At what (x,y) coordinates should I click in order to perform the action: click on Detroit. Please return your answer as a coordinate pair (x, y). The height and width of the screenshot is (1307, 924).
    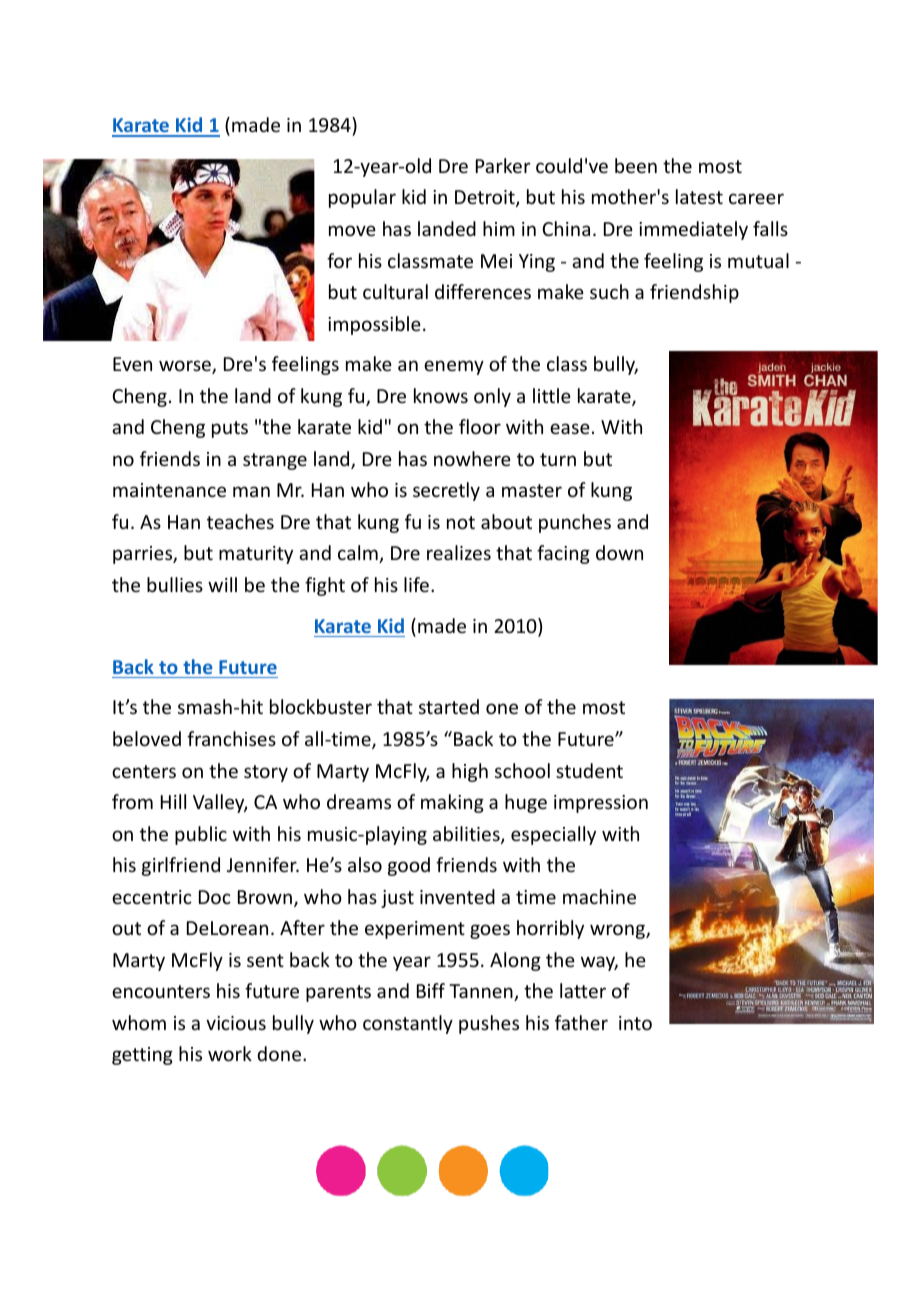
    Looking at the image, I should click on (486, 198).
